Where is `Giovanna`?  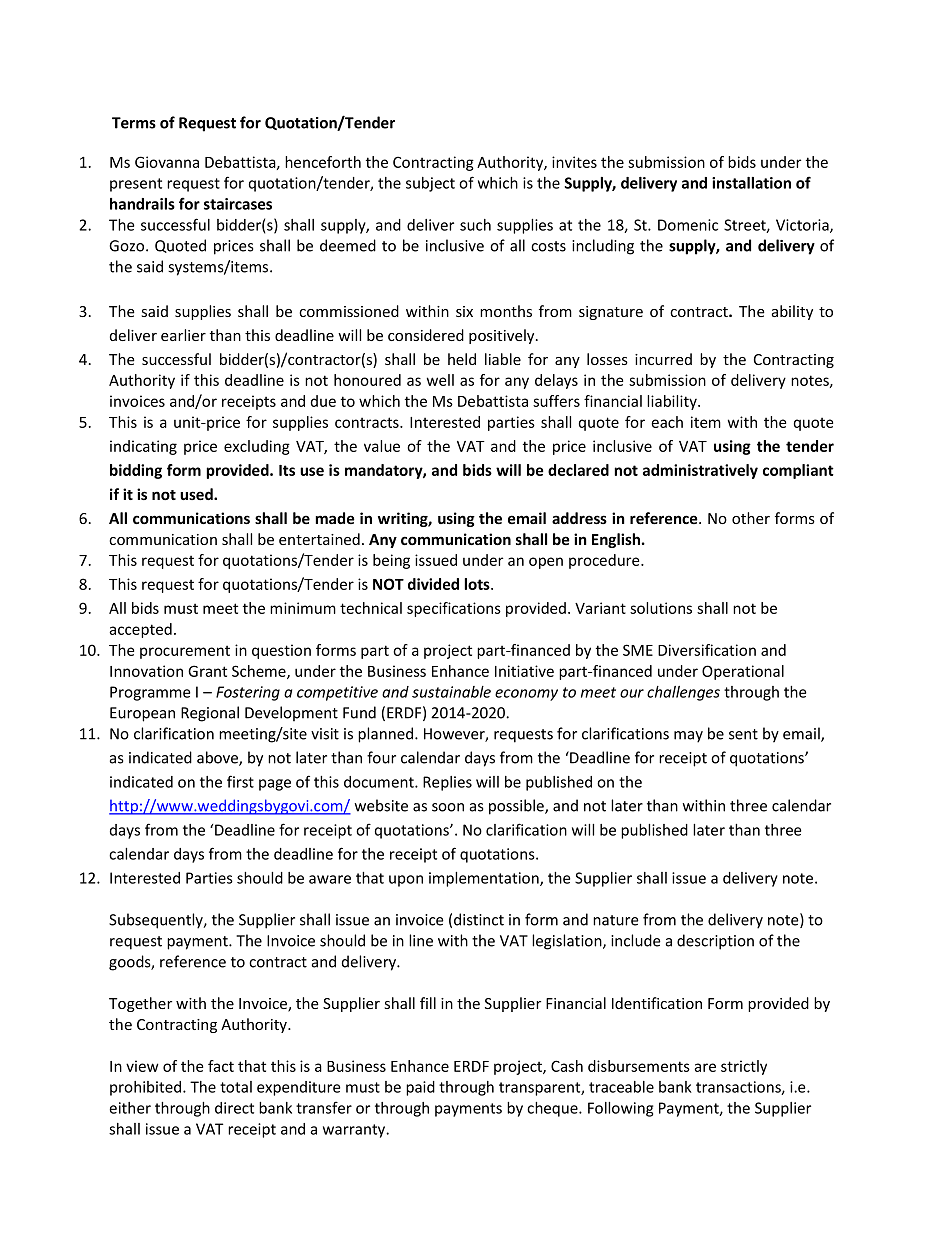
Giovanna is located at coordinates (167, 162).
